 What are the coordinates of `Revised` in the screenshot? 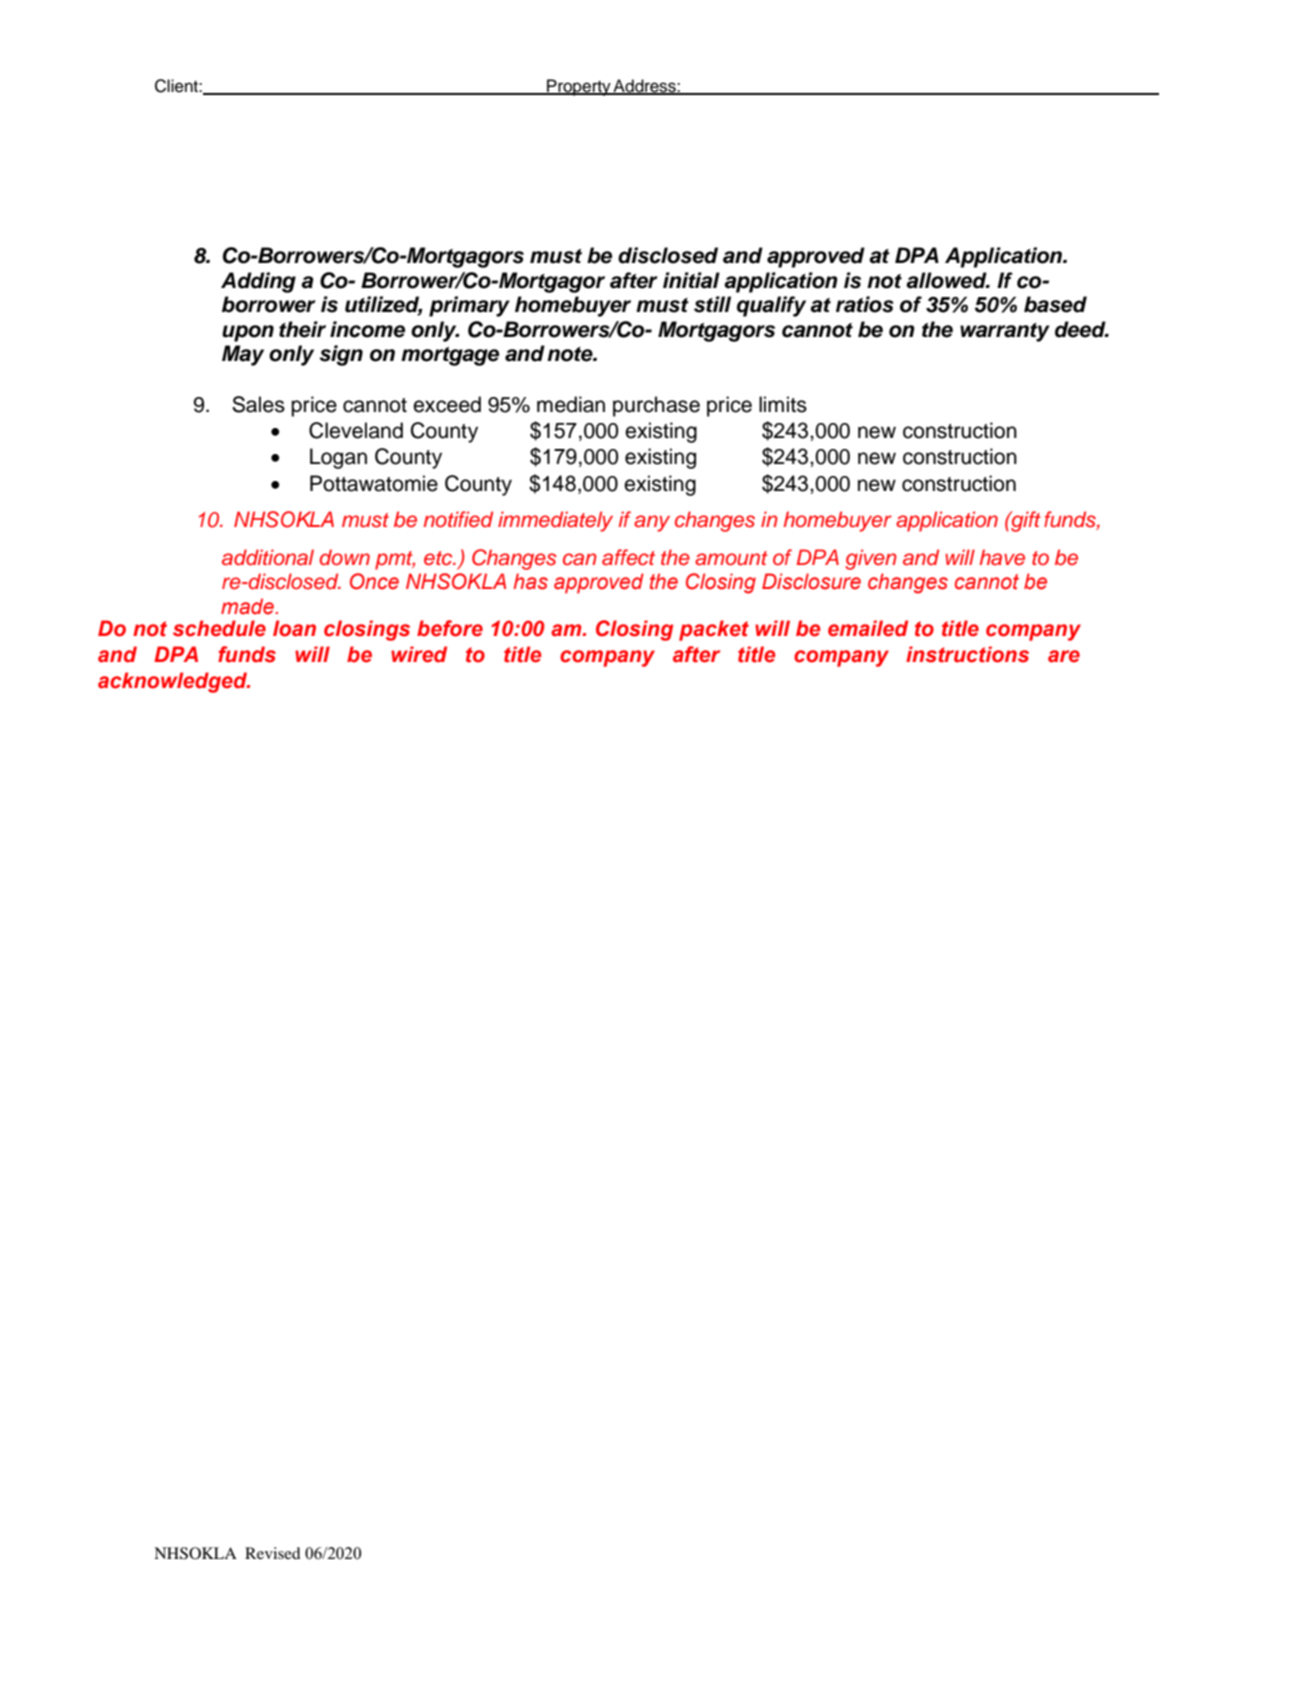 It's located at (273, 1553).
